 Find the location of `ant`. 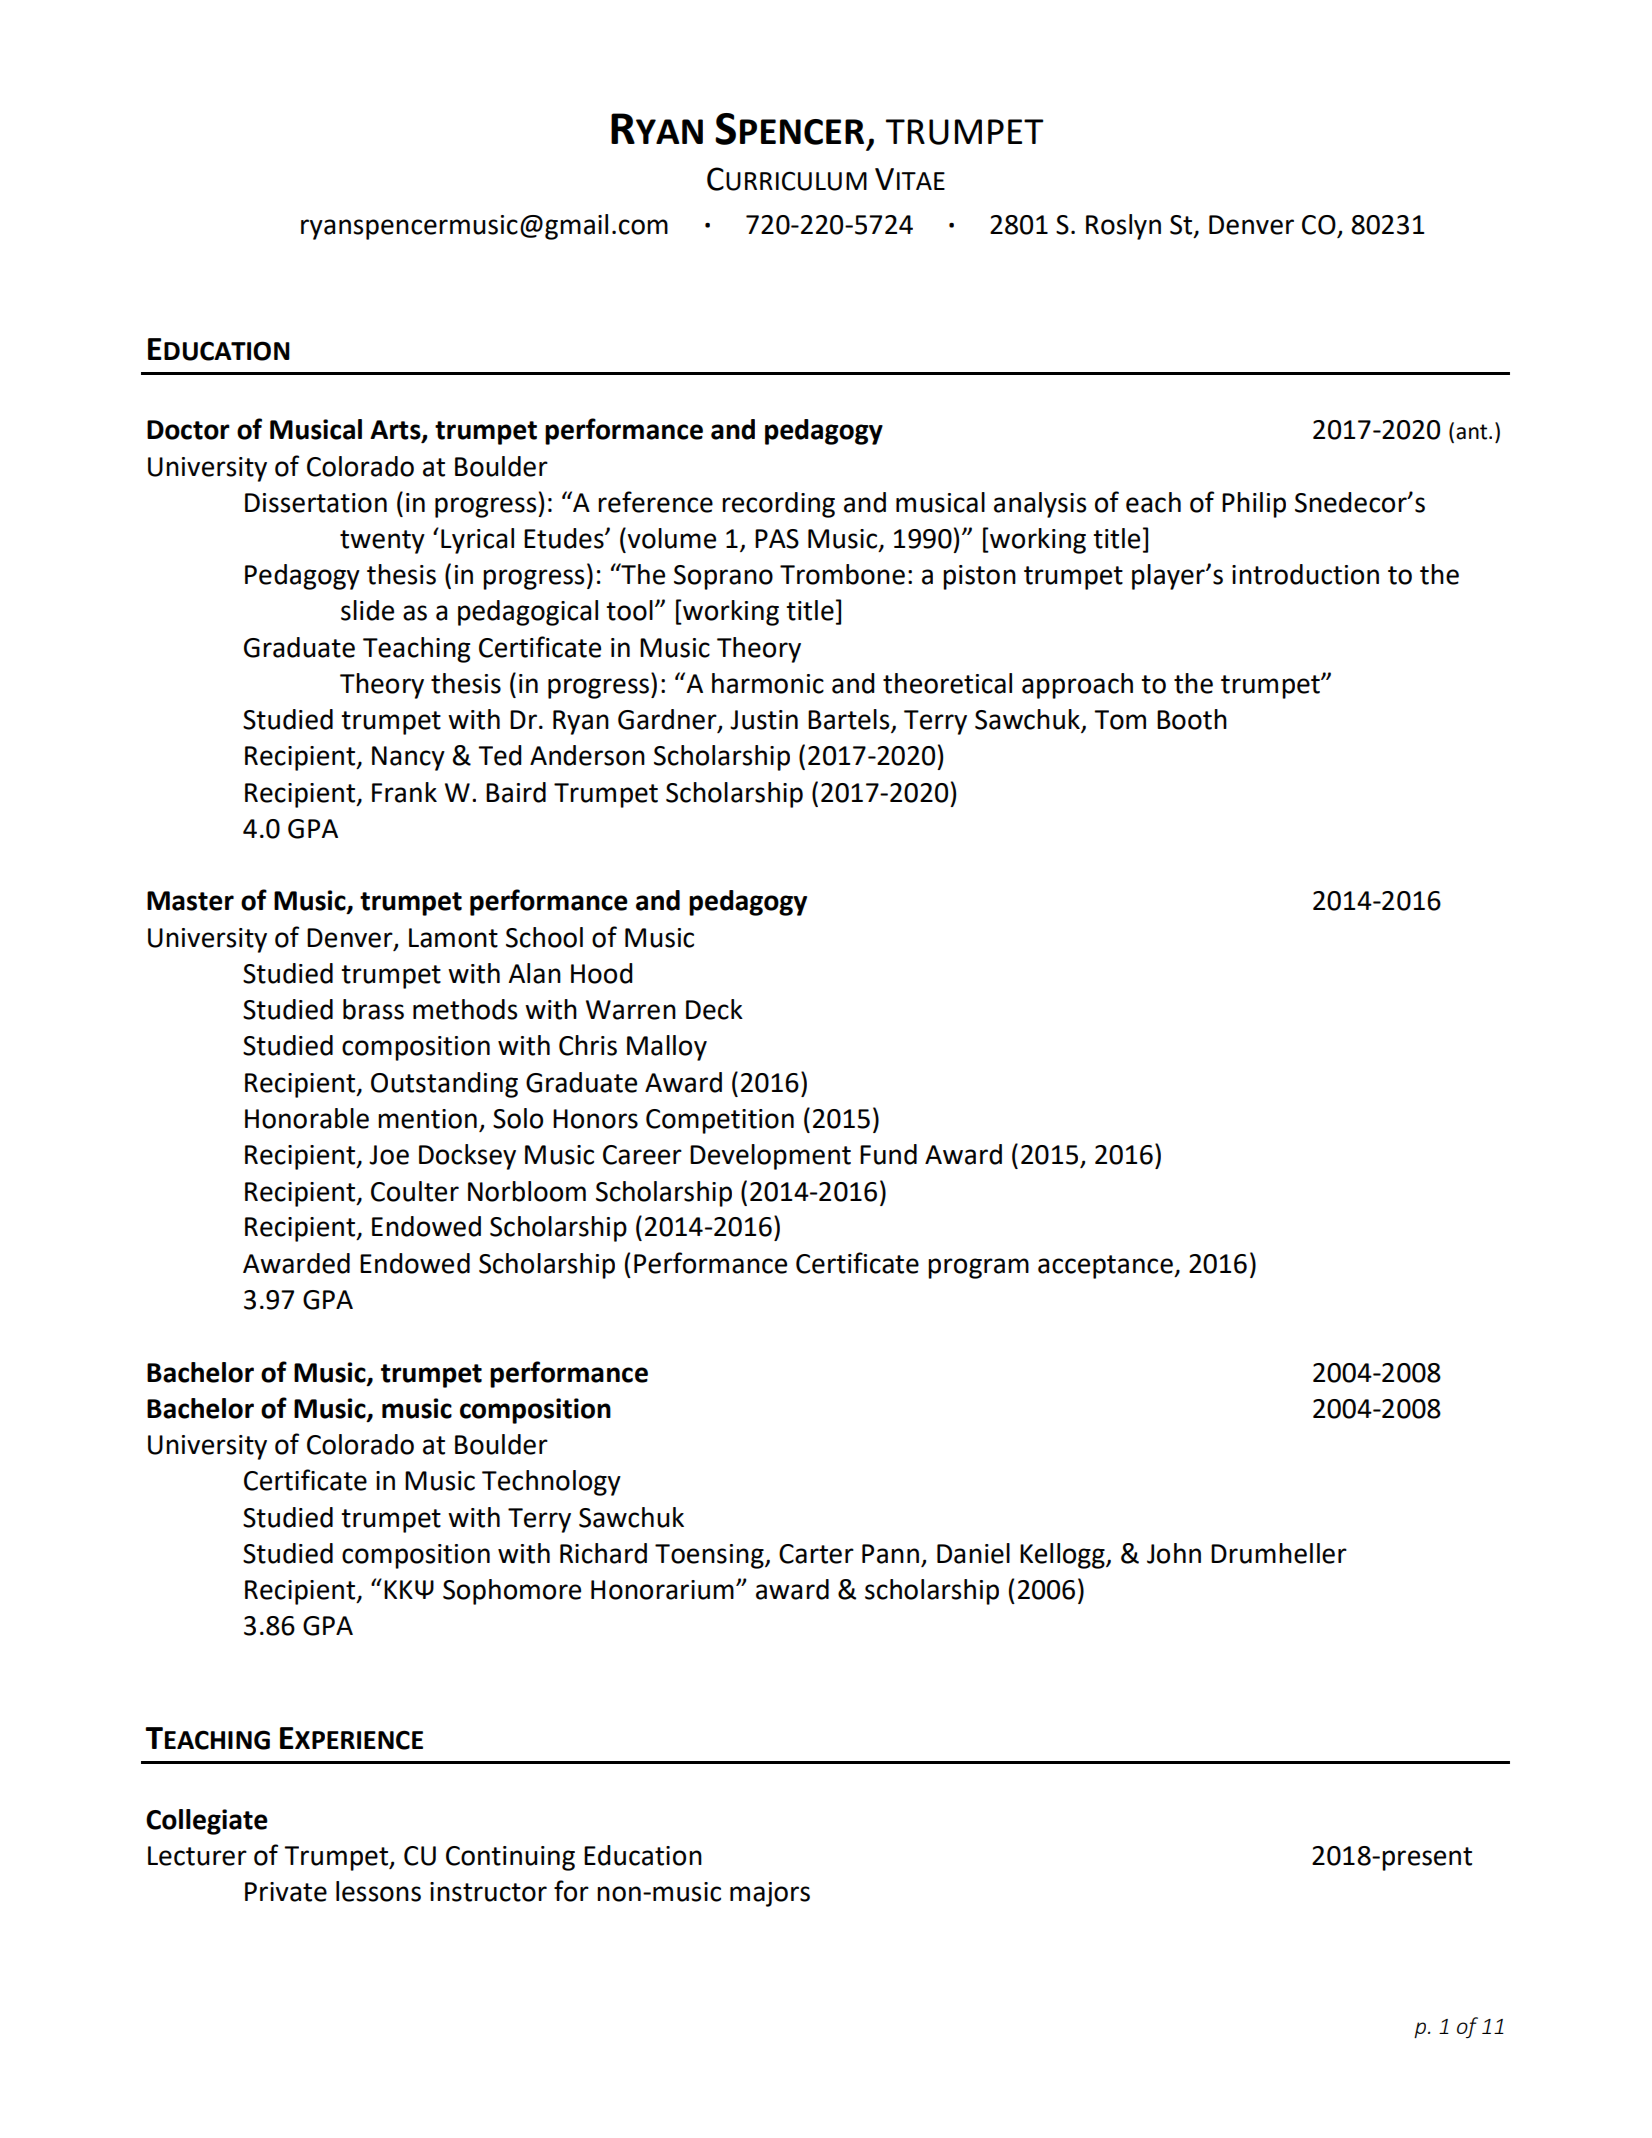

ant is located at coordinates (1473, 432).
